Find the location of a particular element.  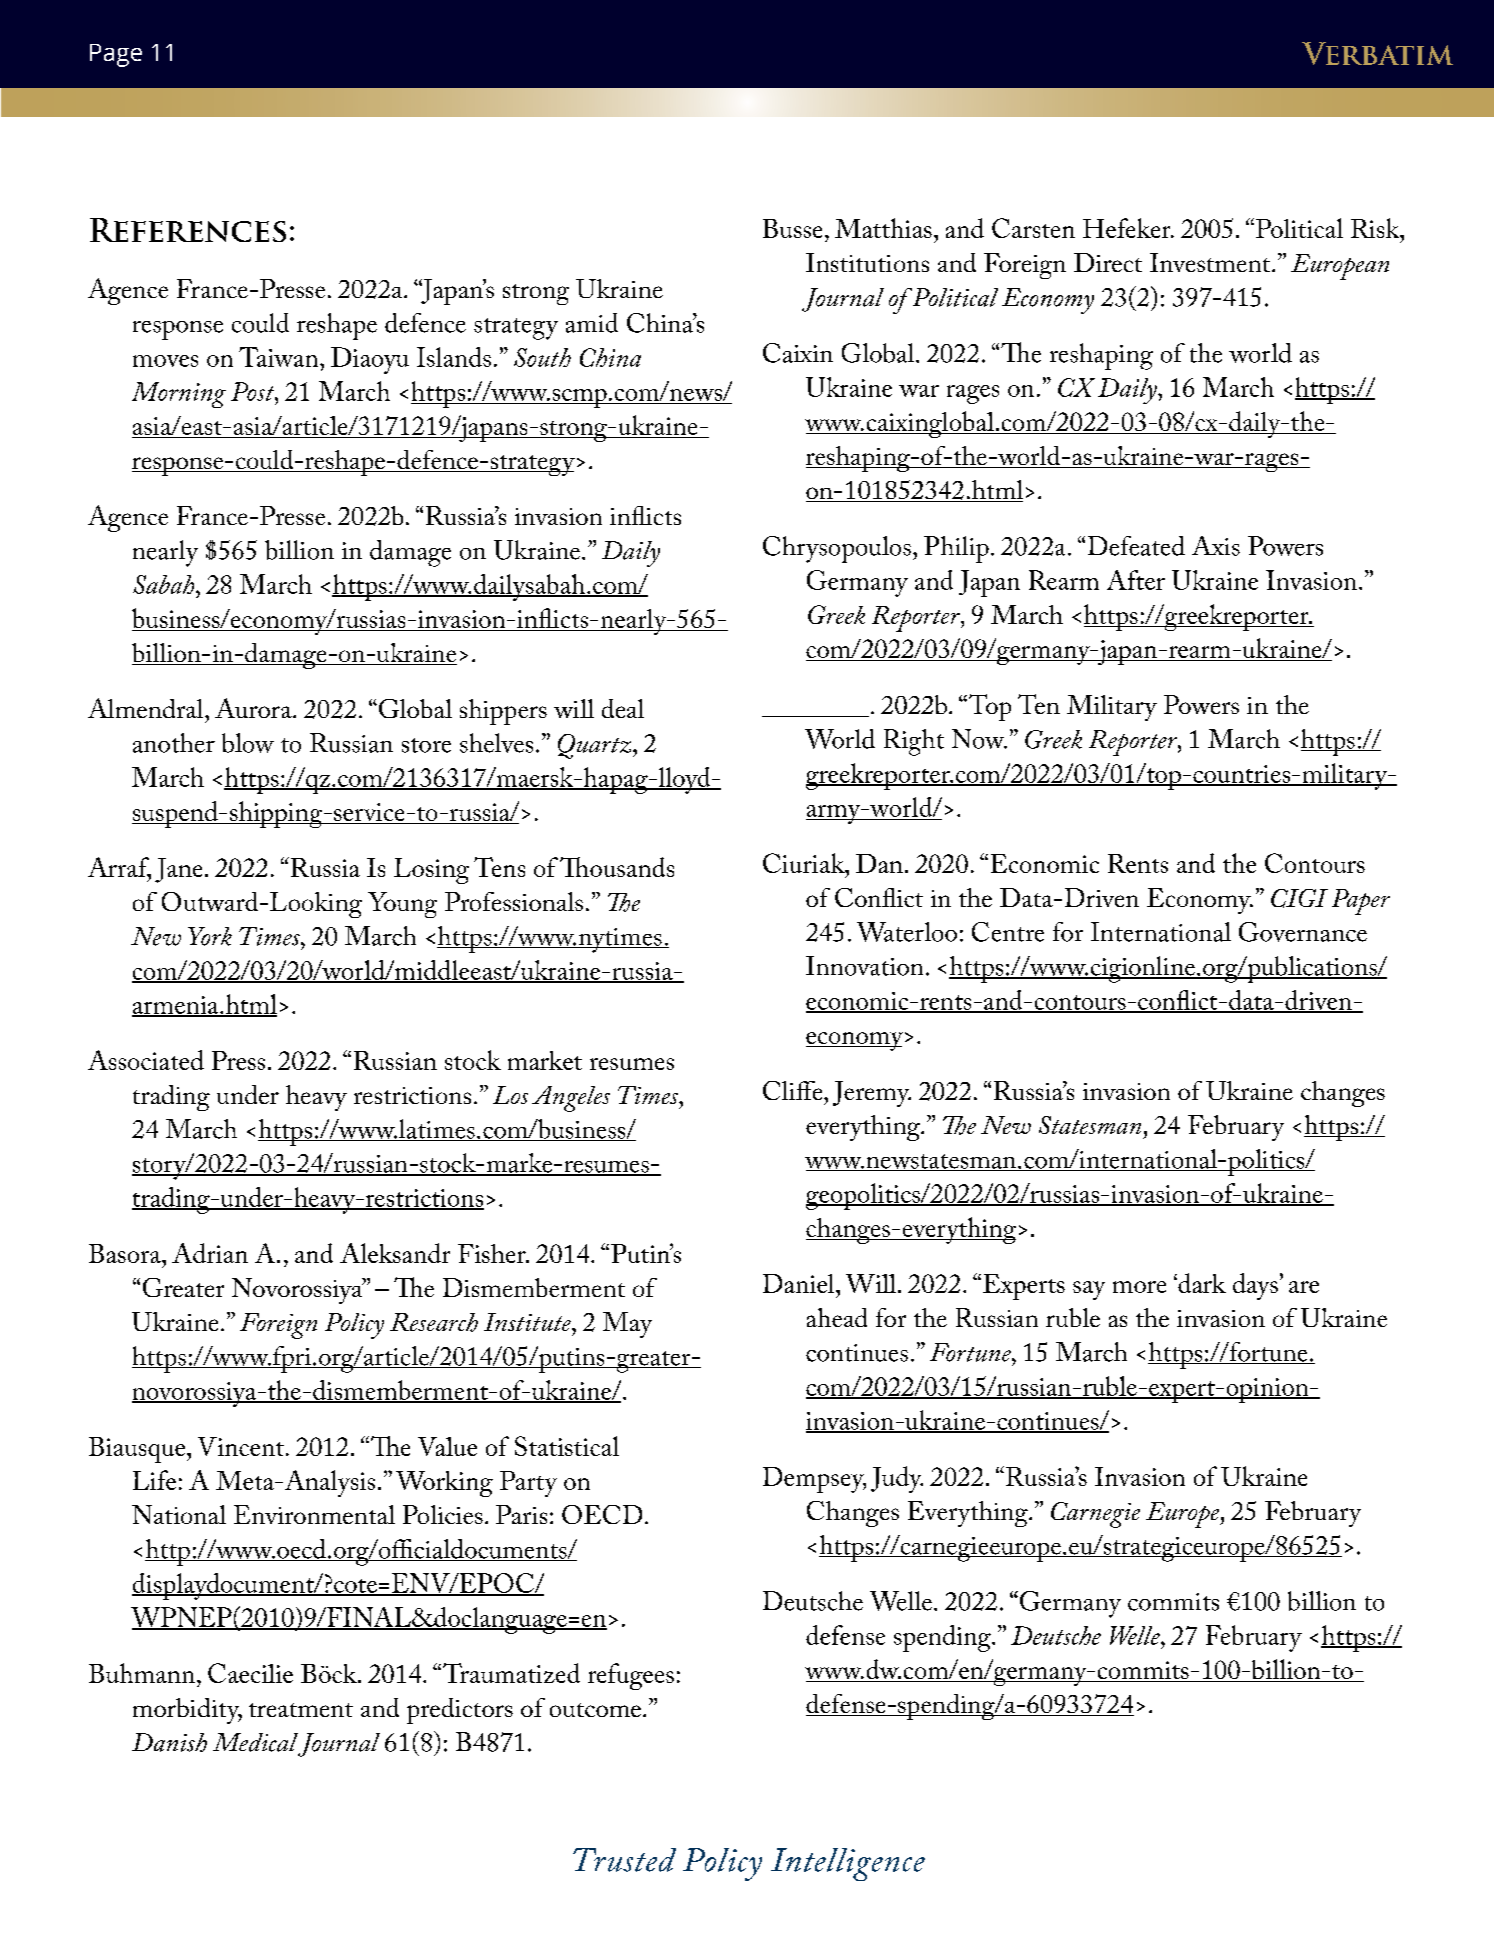

Governance is located at coordinates (1303, 932).
